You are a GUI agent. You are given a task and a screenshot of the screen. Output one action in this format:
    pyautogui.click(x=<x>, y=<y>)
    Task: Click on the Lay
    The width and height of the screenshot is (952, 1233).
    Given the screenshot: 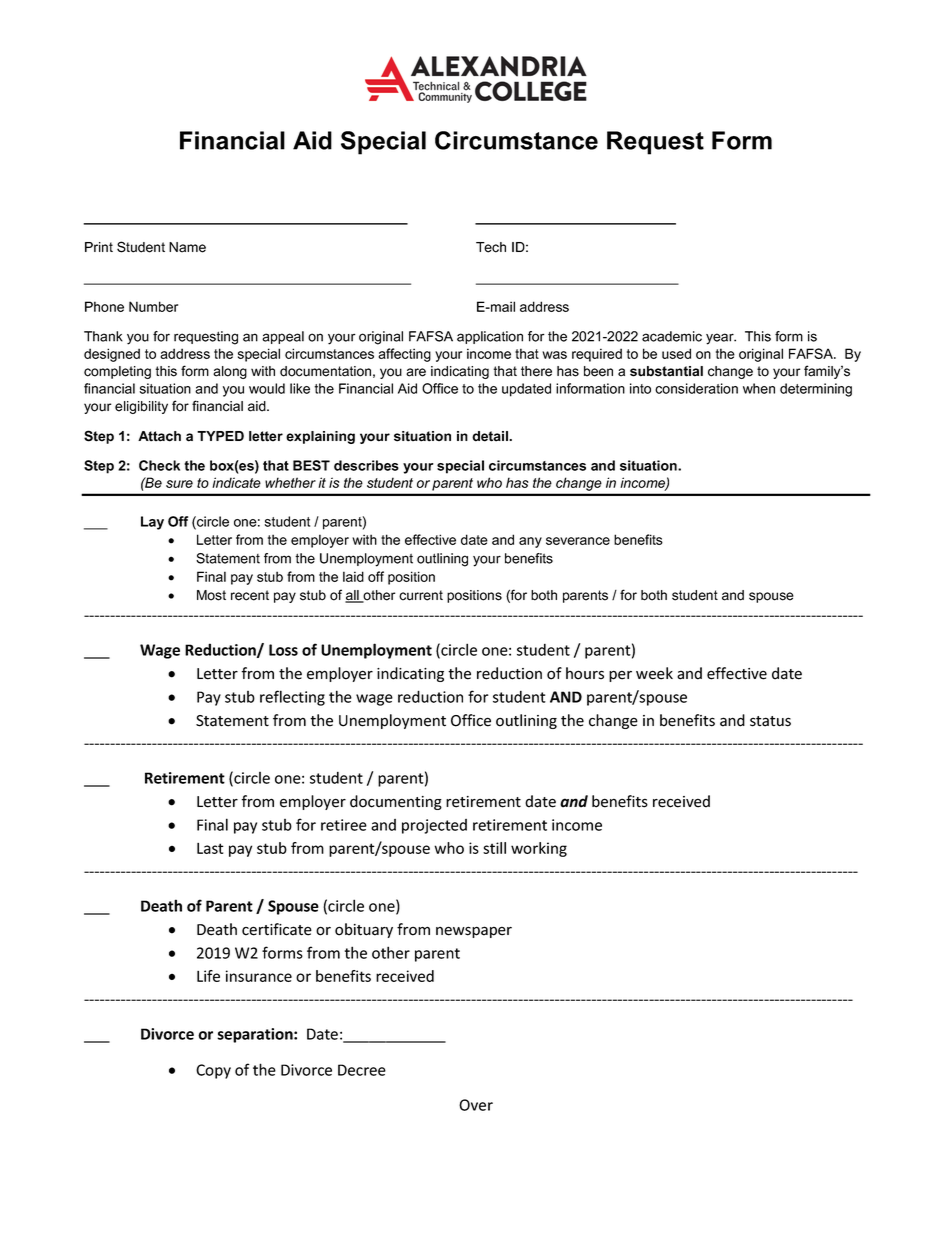 What is the action you would take?
    pyautogui.click(x=152, y=523)
